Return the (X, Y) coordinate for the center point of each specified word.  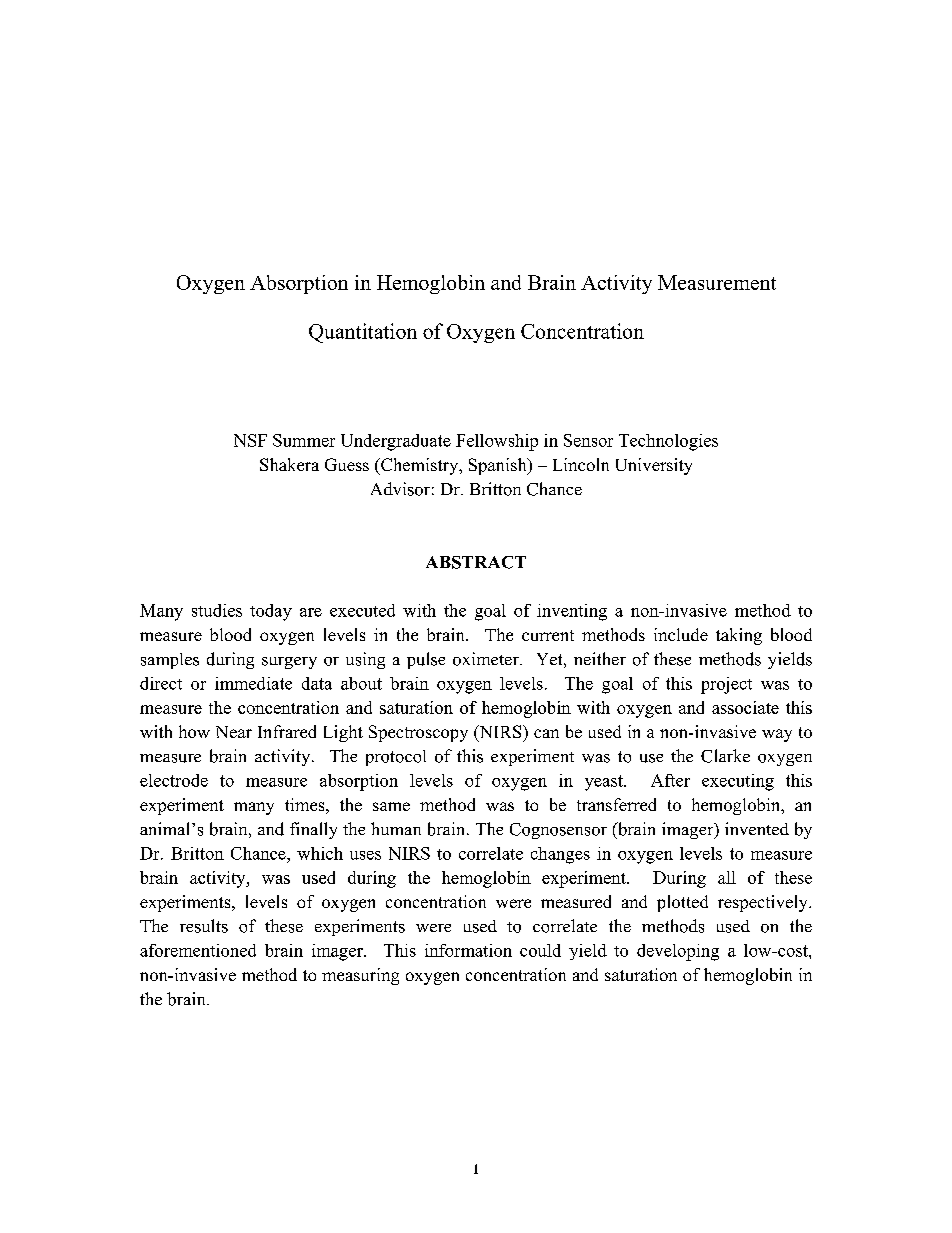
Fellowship (497, 442)
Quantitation (363, 333)
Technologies (668, 442)
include (681, 634)
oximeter (487, 659)
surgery (289, 663)
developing (678, 952)
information (468, 950)
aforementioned (198, 950)
